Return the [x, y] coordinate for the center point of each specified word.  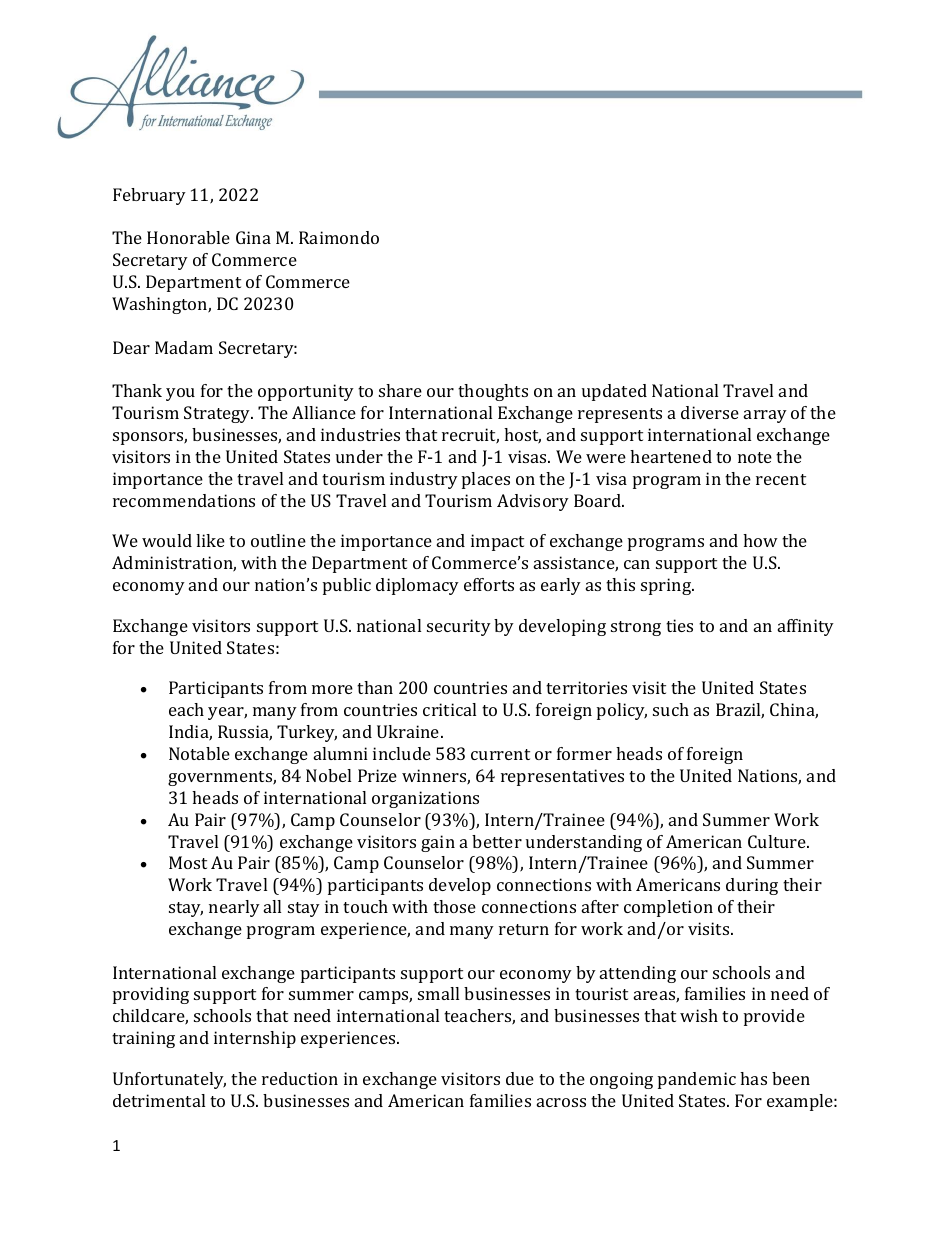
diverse [710, 412]
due [520, 1078]
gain [438, 843]
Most [188, 862]
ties [679, 625]
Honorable [188, 237]
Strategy [218, 414]
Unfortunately [169, 1080]
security [459, 627]
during [752, 886]
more [332, 689]
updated [614, 392]
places [486, 480]
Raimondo [339, 237]
